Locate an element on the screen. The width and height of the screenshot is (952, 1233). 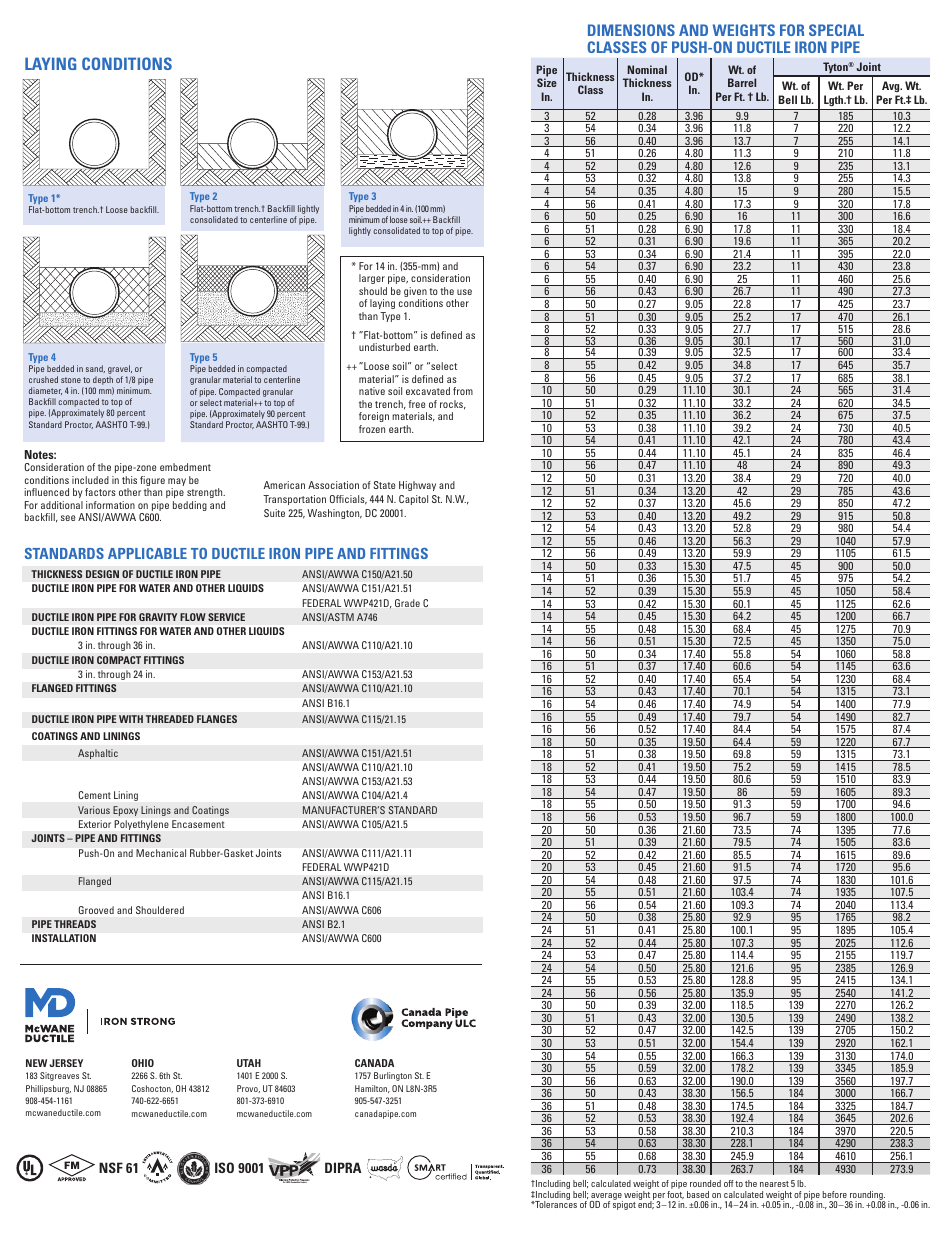
information is located at coordinates (110, 505).
